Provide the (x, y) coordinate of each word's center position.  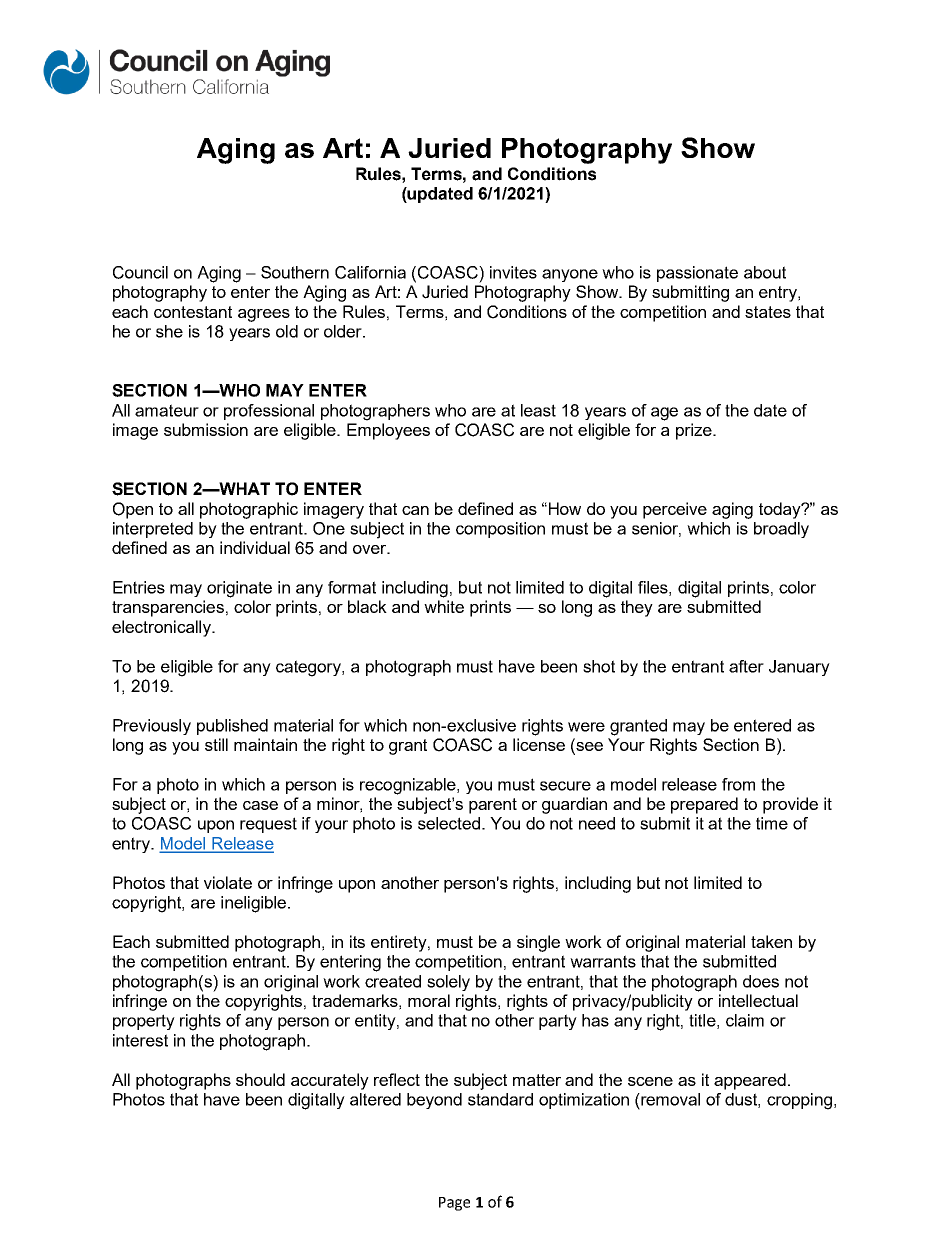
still (216, 744)
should (260, 1079)
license (539, 744)
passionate (697, 274)
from (738, 784)
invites (513, 272)
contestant (193, 312)
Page (454, 1204)
